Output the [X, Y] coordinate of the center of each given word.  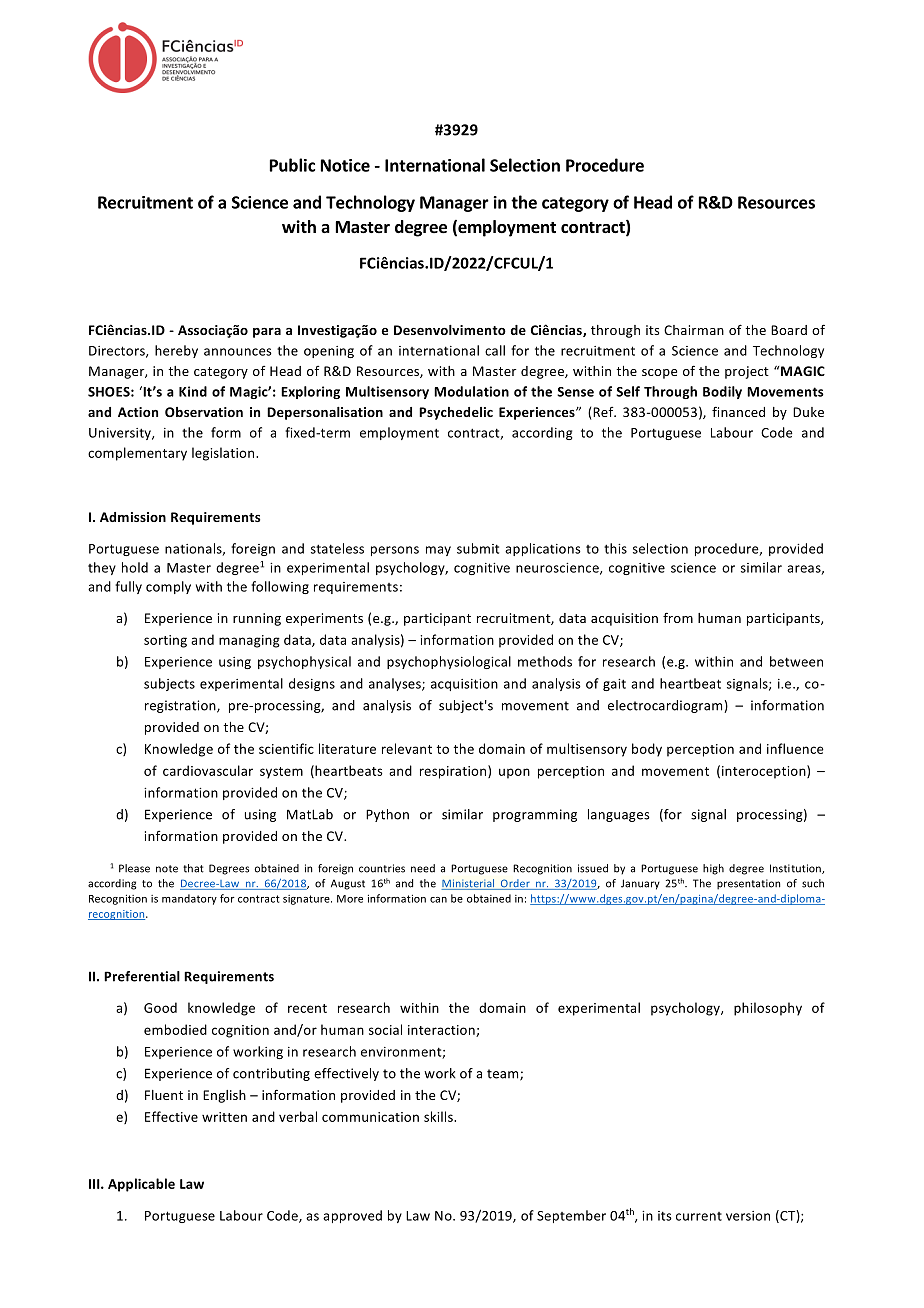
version [748, 1216]
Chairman [694, 330]
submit [478, 548]
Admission [133, 517]
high [713, 869]
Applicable [141, 1185]
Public [292, 165]
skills [439, 1116]
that [193, 868]
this [615, 548]
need [423, 868]
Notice [345, 165]
